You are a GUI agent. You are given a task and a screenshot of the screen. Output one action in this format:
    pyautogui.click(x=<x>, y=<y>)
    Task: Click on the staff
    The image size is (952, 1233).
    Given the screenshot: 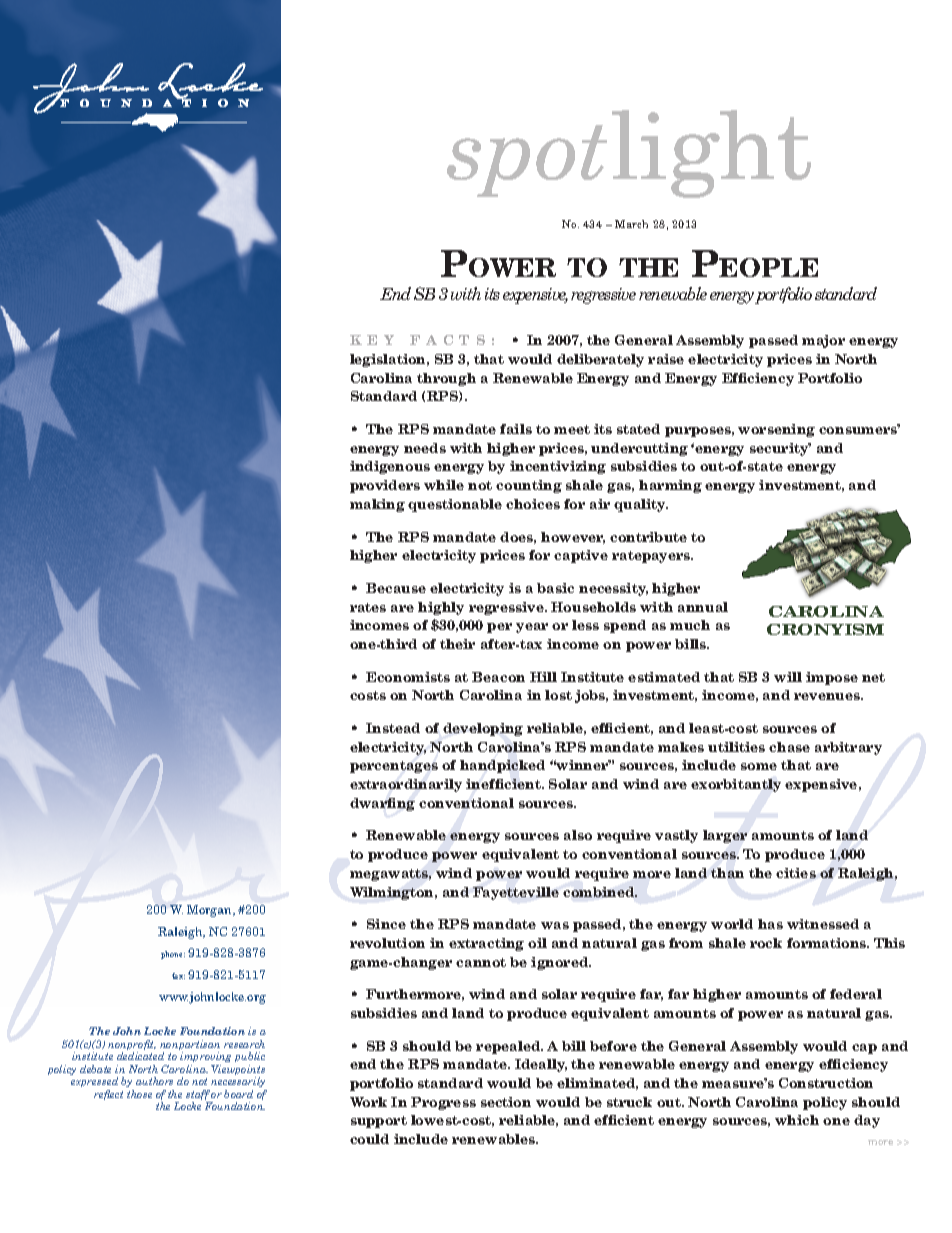 What is the action you would take?
    pyautogui.click(x=198, y=1096)
